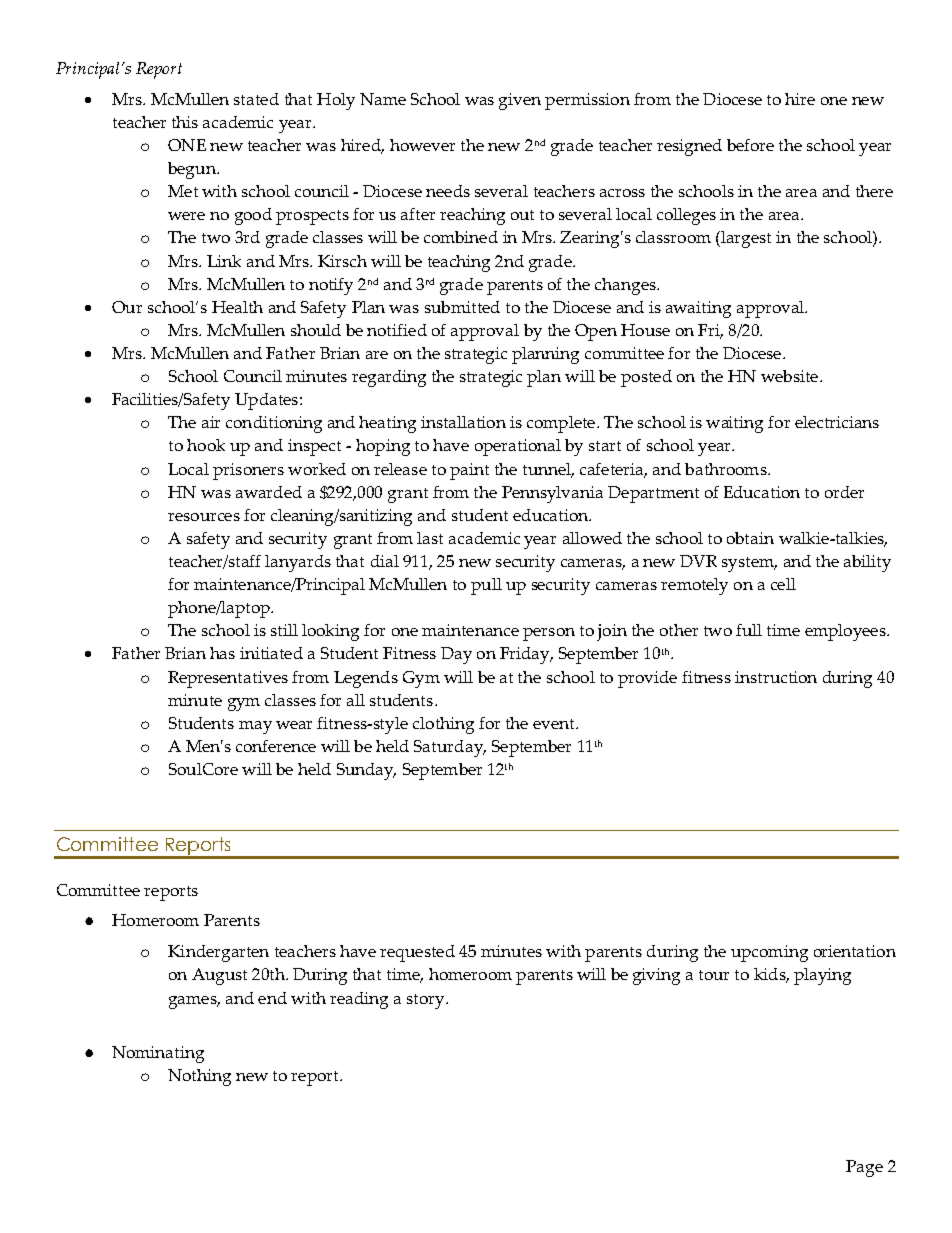  What do you see at coordinates (256, 99) in the screenshot?
I see `stated` at bounding box center [256, 99].
